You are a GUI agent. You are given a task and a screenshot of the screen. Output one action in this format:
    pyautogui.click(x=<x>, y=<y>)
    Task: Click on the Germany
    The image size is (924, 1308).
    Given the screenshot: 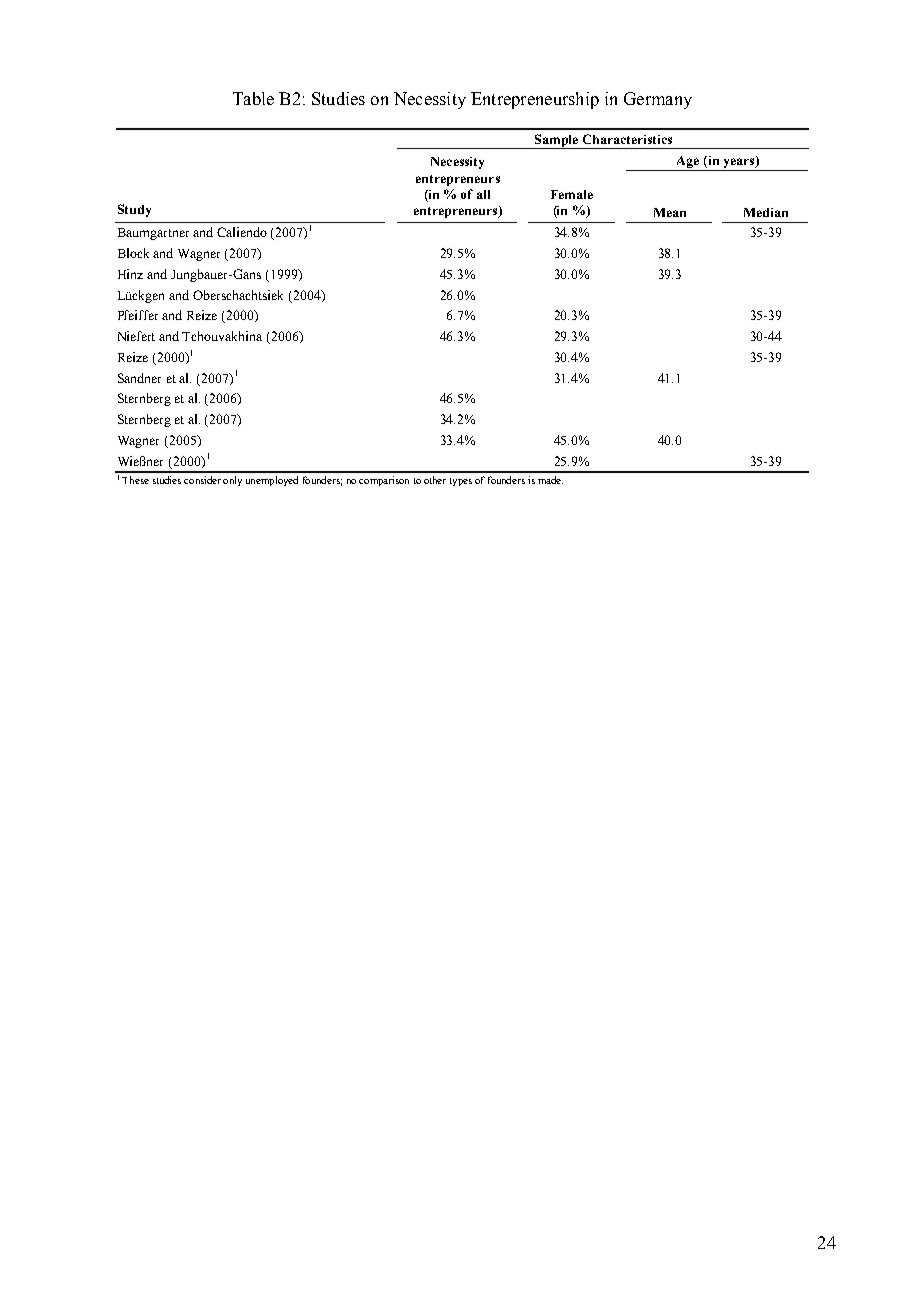 What is the action you would take?
    pyautogui.click(x=658, y=100)
